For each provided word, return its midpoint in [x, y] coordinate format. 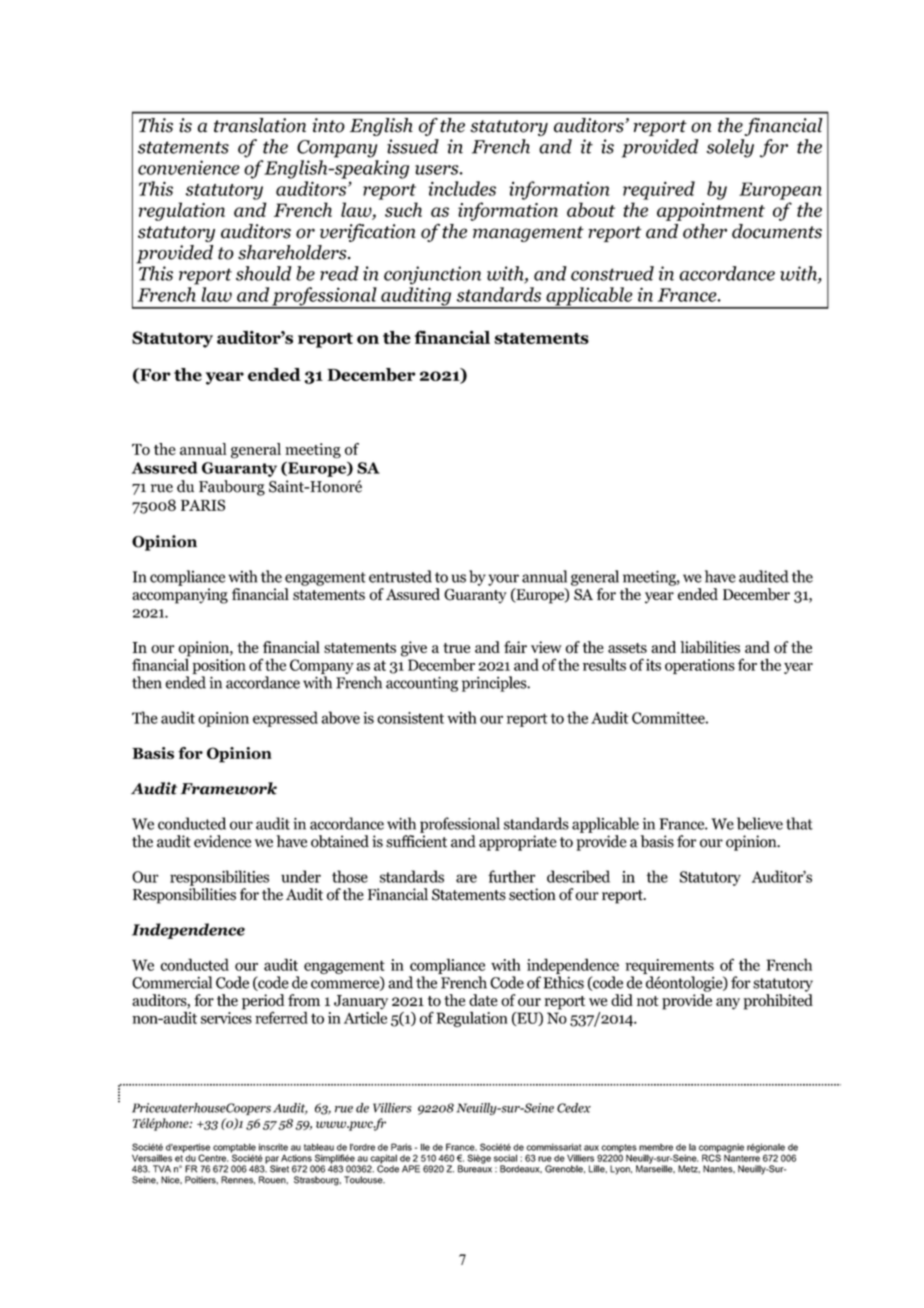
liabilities [710, 647]
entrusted [400, 576]
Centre [213, 1158]
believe [760, 823]
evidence [222, 841]
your [503, 580]
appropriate [518, 843]
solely [730, 148]
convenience [189, 167]
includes [462, 188]
